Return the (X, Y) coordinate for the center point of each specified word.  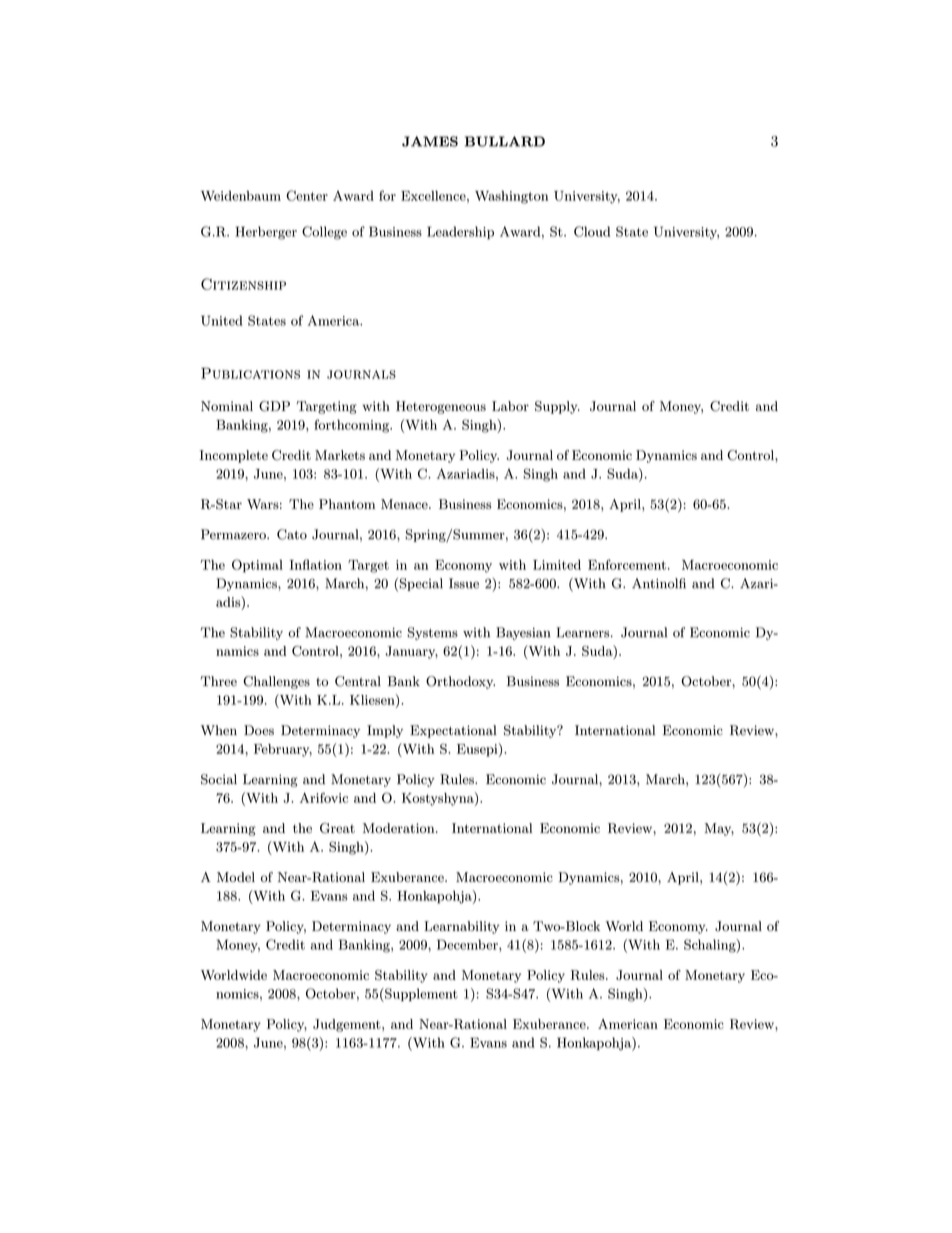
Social (219, 779)
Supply (557, 407)
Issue (464, 583)
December (468, 944)
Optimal (257, 566)
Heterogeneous (441, 407)
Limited (557, 565)
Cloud (592, 231)
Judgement (348, 1025)
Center (307, 195)
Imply (385, 731)
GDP (274, 406)
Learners (583, 632)
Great (337, 828)
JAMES (430, 141)
